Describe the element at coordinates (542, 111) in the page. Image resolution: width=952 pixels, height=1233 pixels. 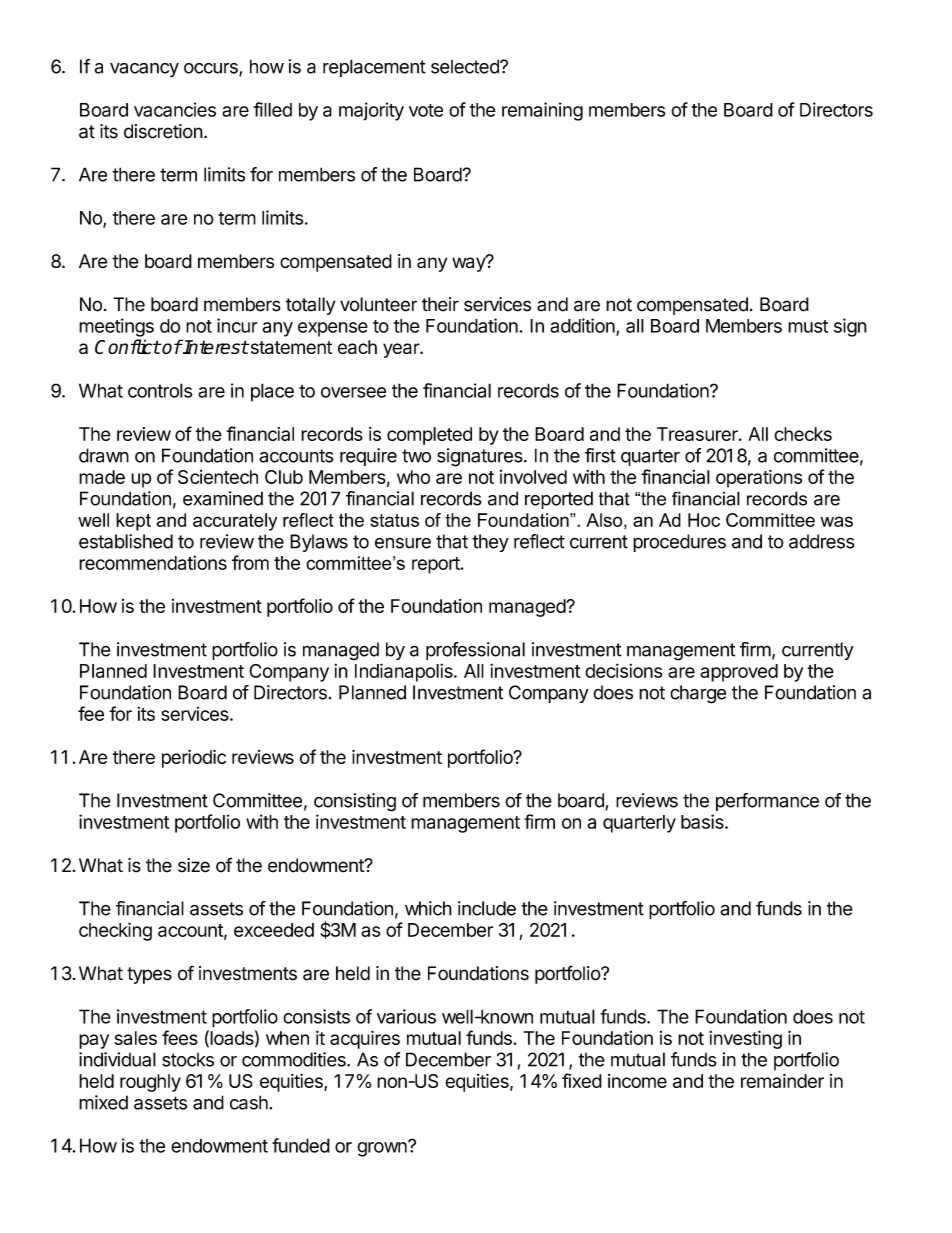
I see `remaining` at that location.
